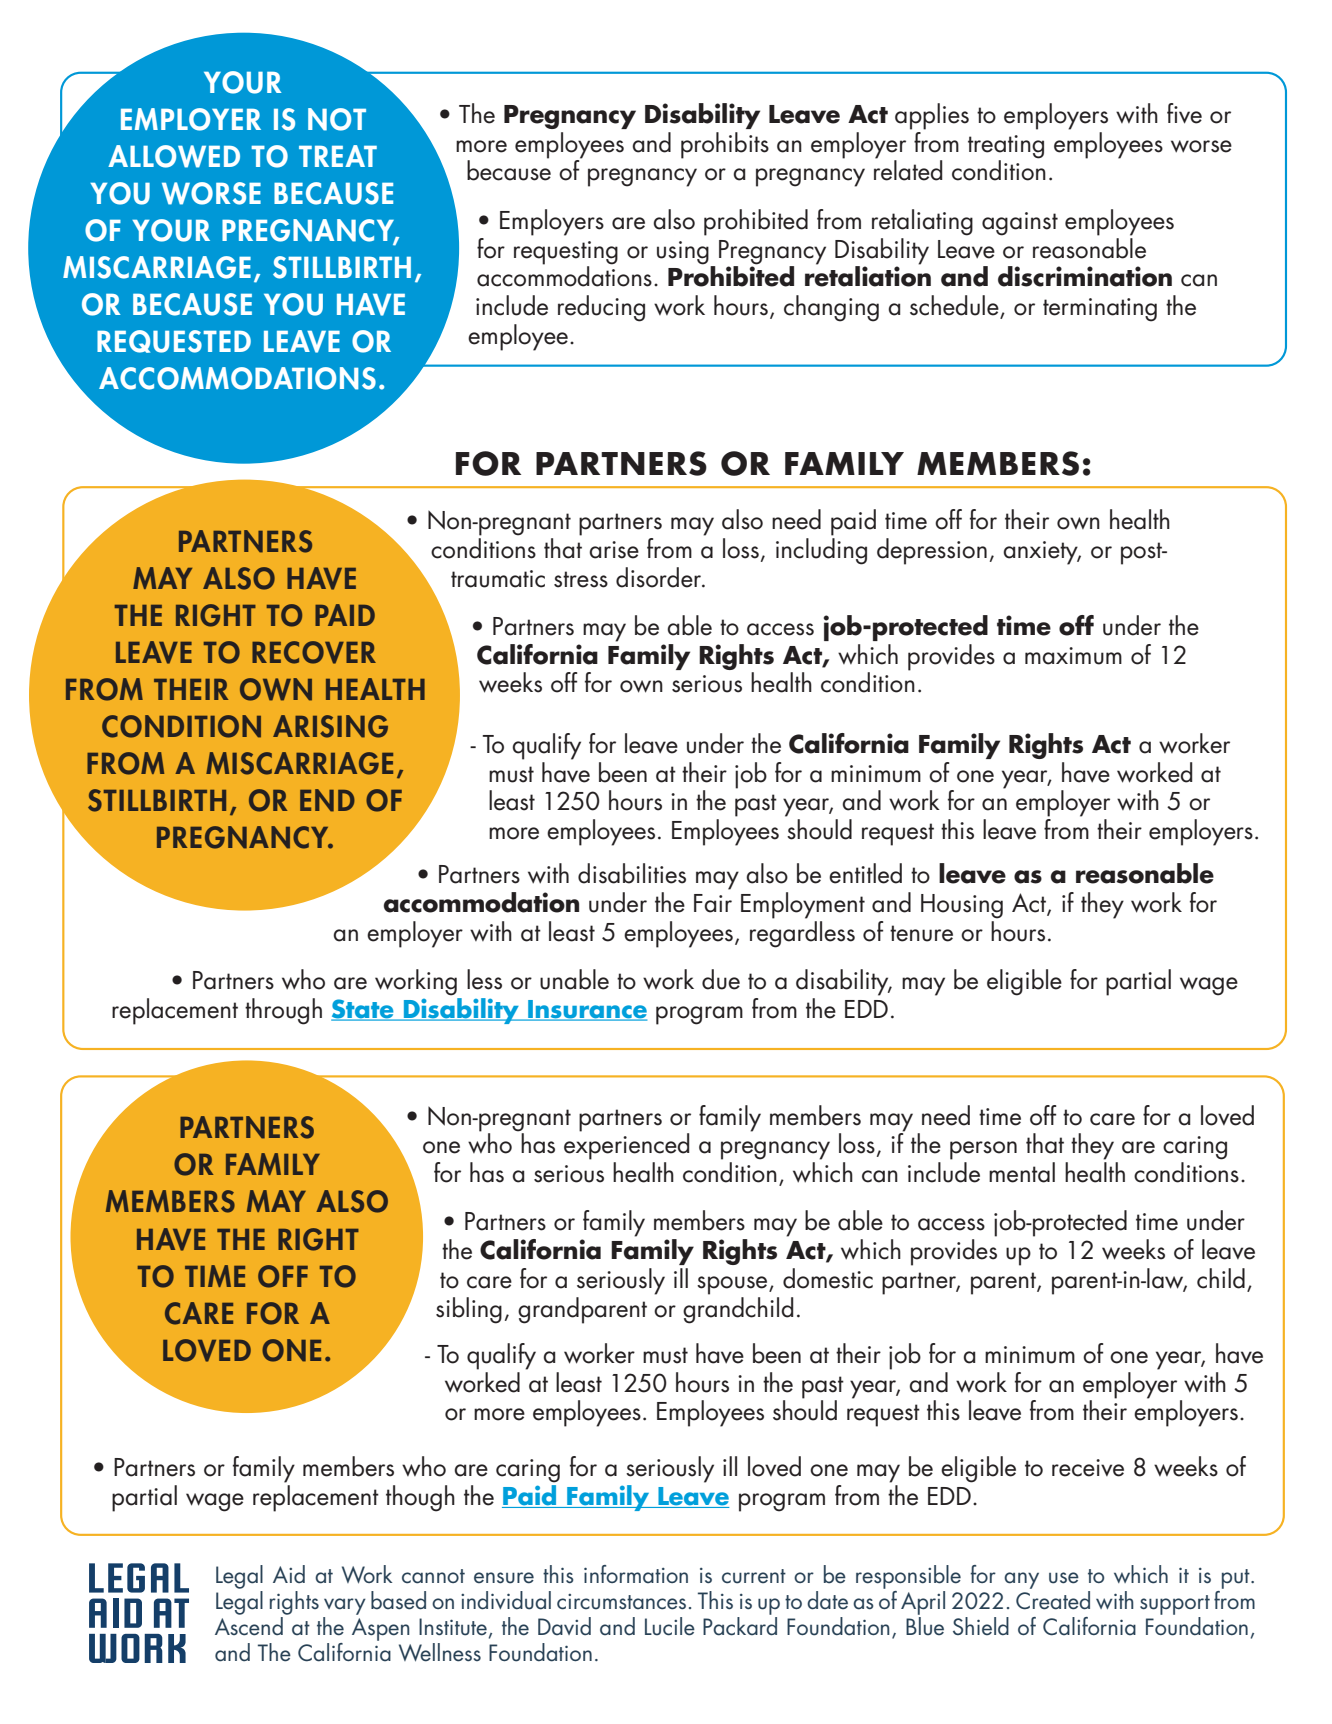  I want to click on five, so click(1184, 113).
